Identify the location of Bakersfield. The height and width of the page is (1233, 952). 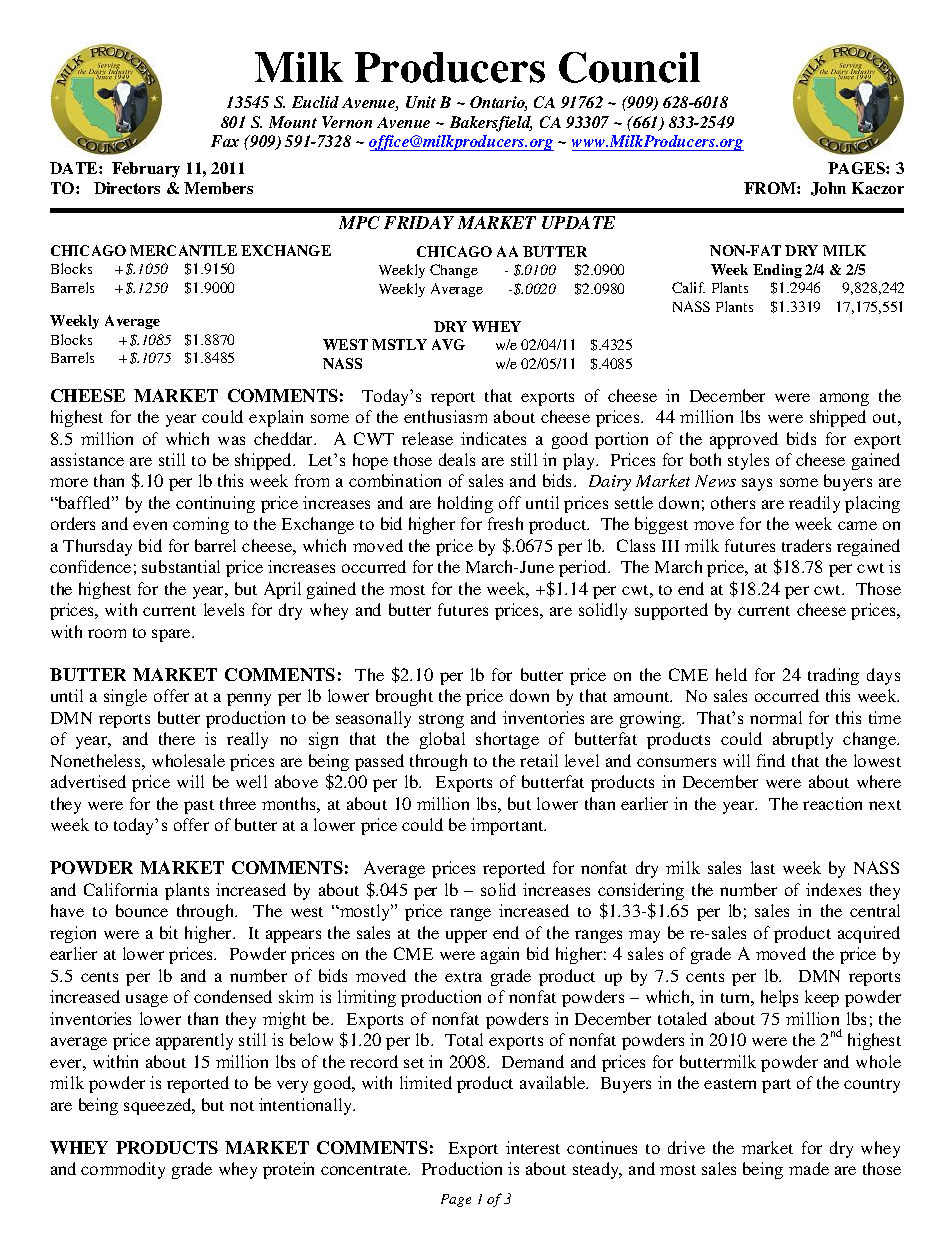
(491, 124).
